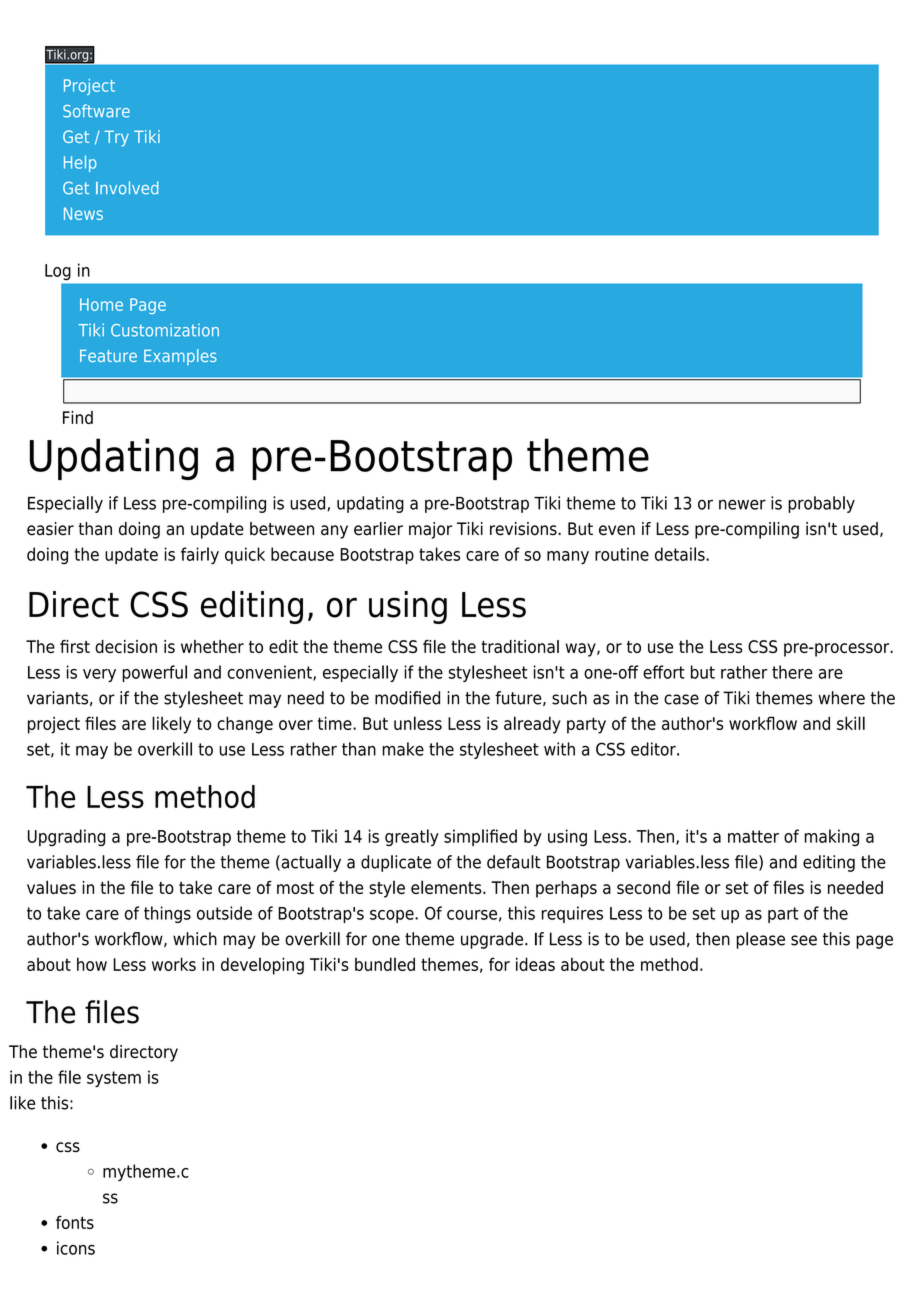 This screenshot has width=924, height=1308. What do you see at coordinates (742, 504) in the screenshot?
I see `newer` at bounding box center [742, 504].
